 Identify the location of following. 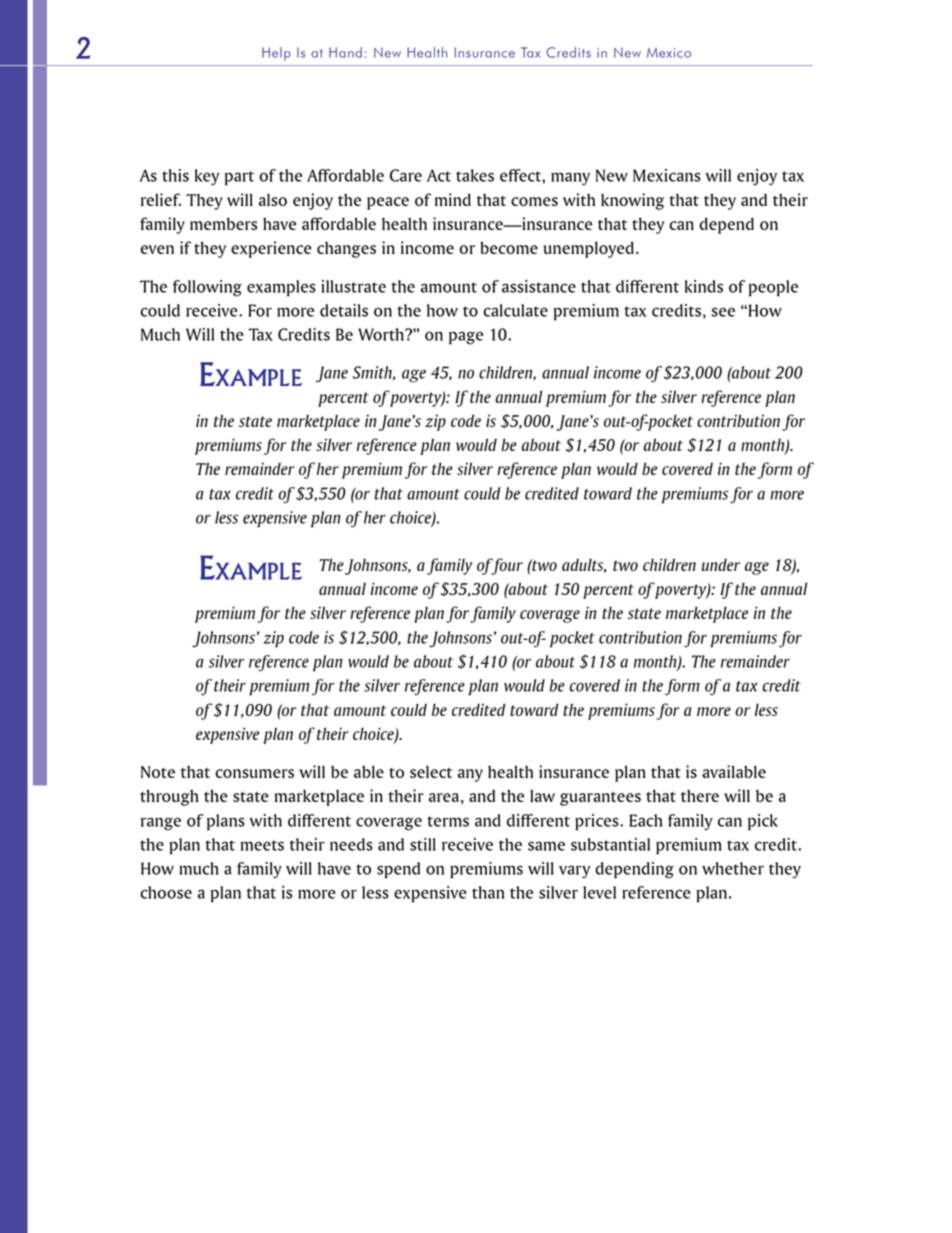
(207, 288).
